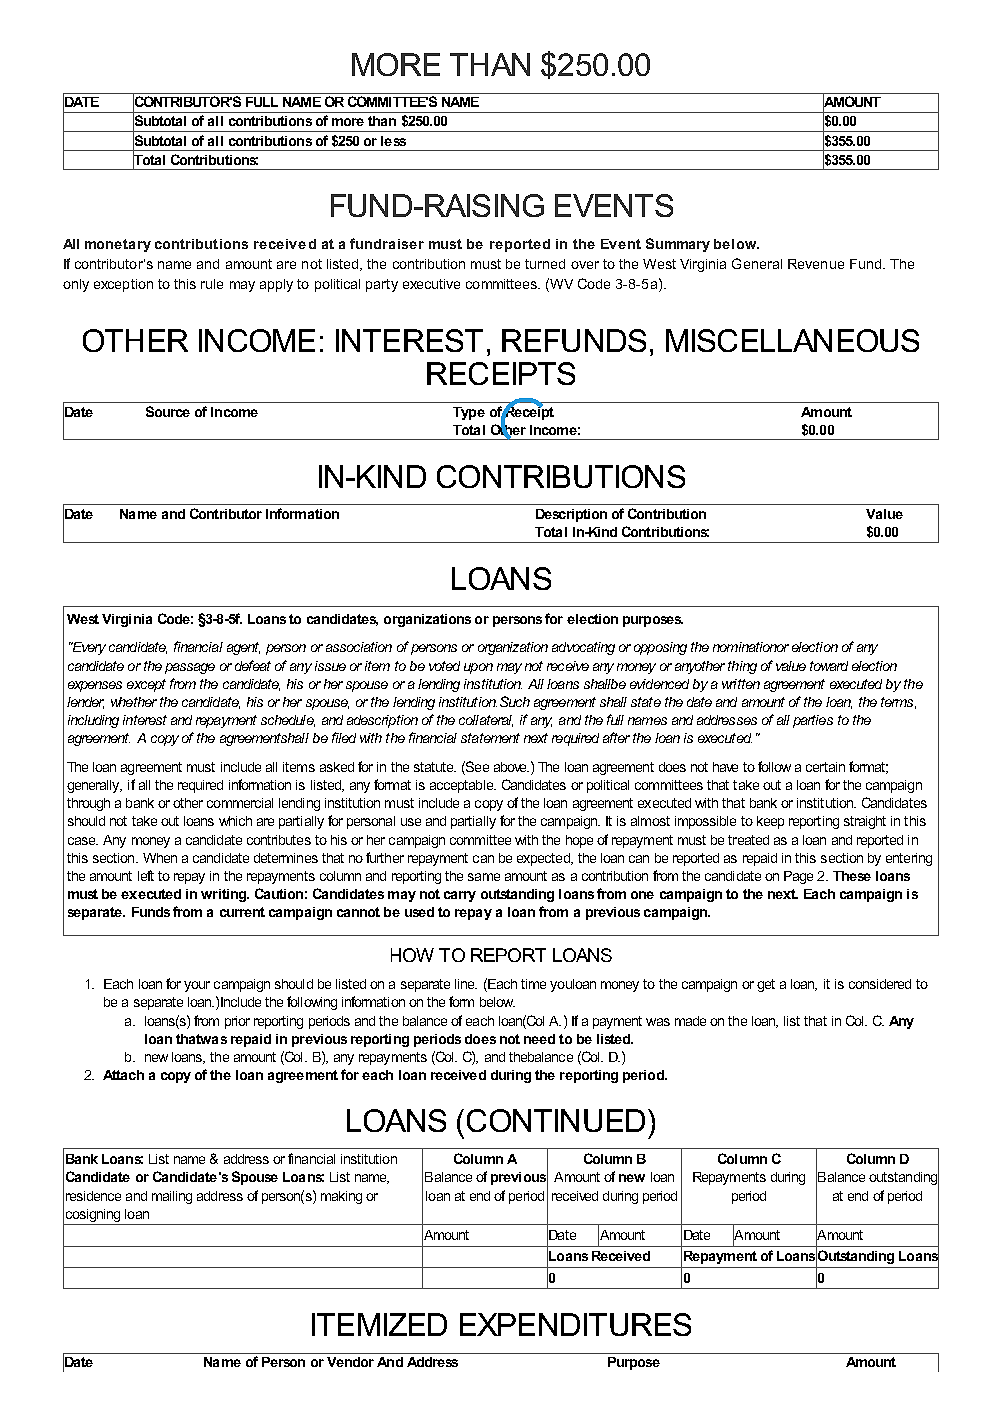 The height and width of the screenshot is (1419, 1003). I want to click on passage, so click(190, 668).
